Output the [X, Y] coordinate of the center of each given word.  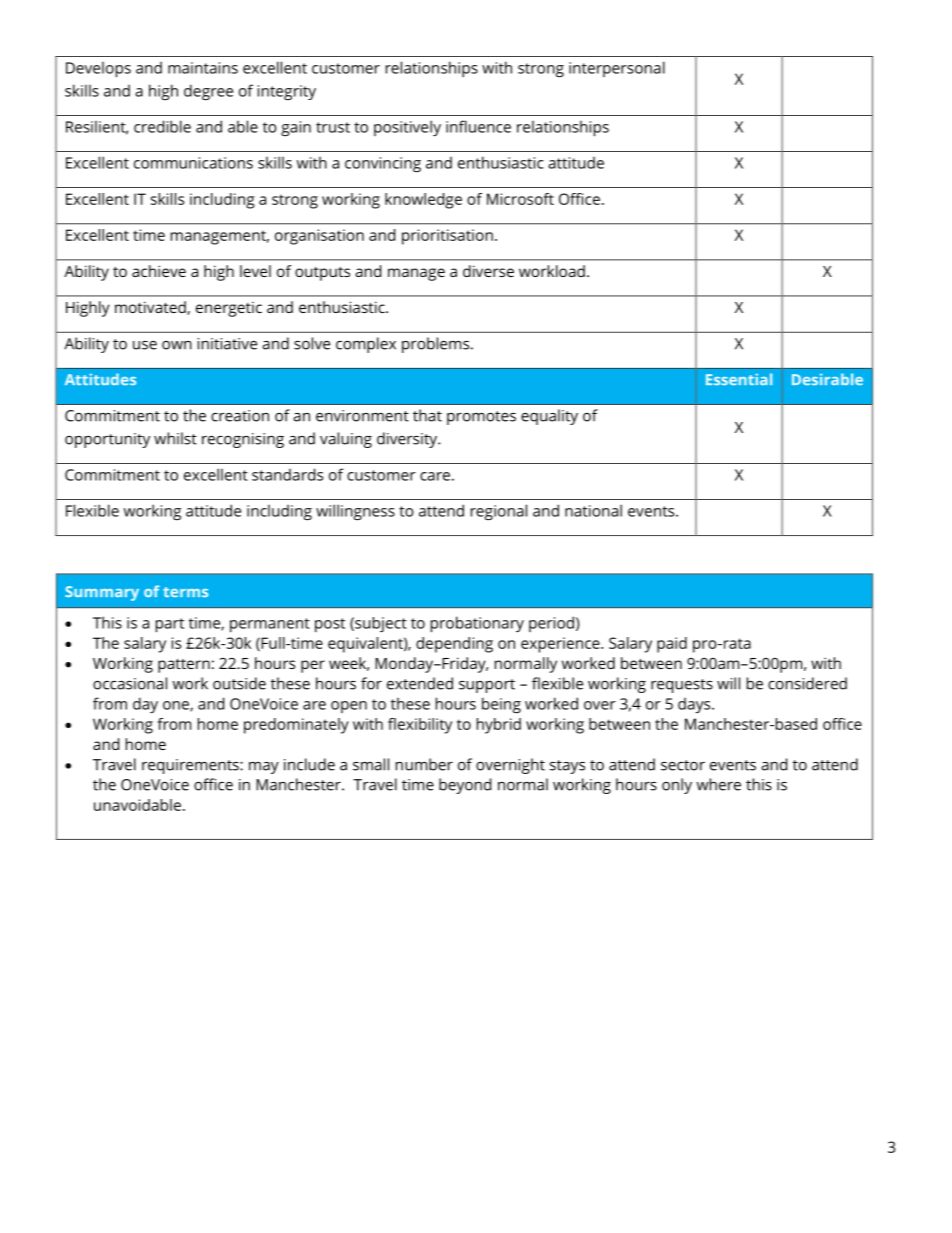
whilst [175, 438]
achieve [159, 271]
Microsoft [520, 199]
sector [683, 765]
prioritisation [447, 237]
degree [208, 92]
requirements [191, 766]
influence [478, 126]
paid [672, 645]
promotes [481, 418]
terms [185, 592]
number [424, 764]
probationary [477, 624]
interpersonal [617, 69]
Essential [739, 379]
